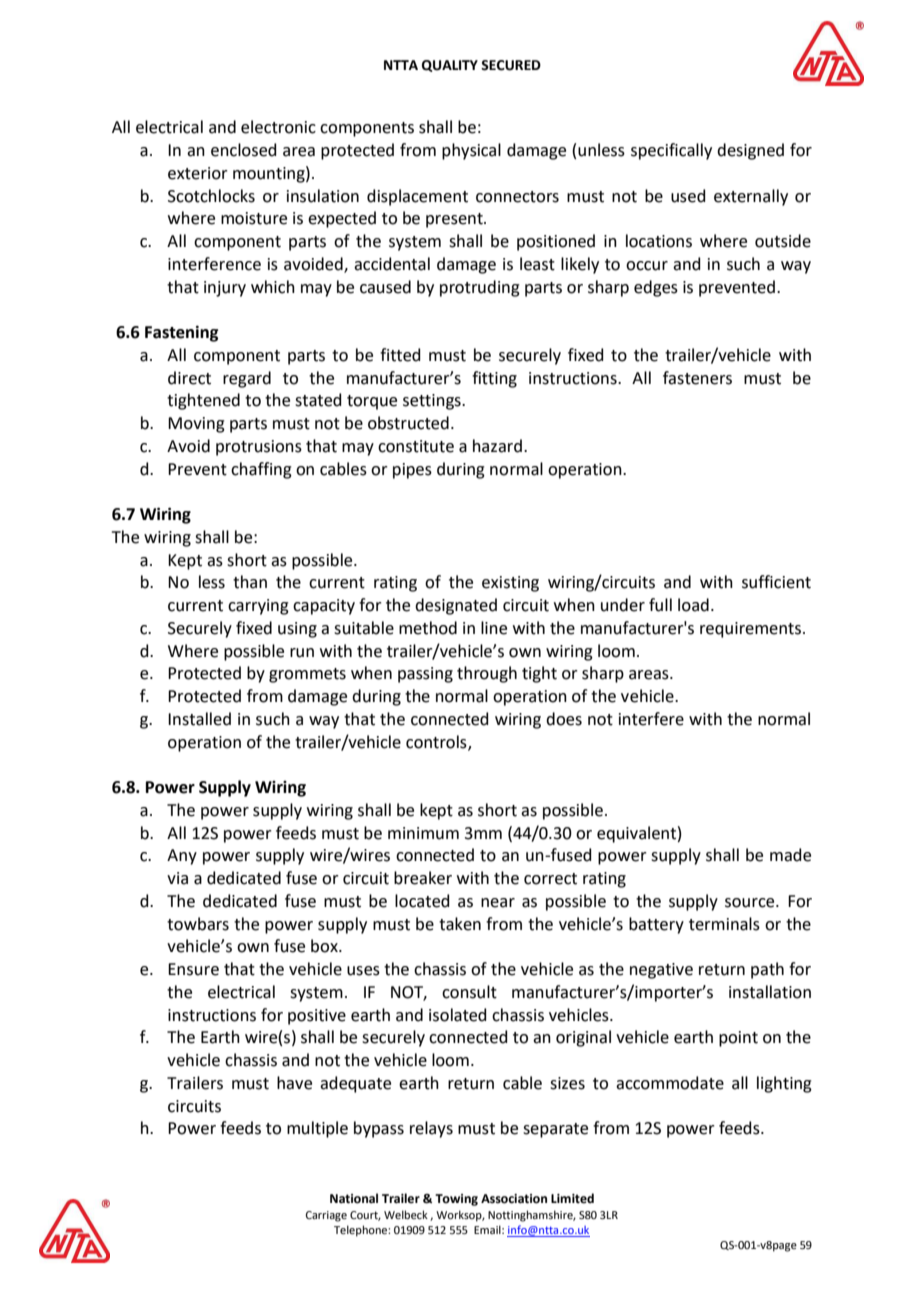 Image resolution: width=924 pixels, height=1307 pixels. Describe the element at coordinates (511, 65) in the screenshot. I see `SECURED` at that location.
